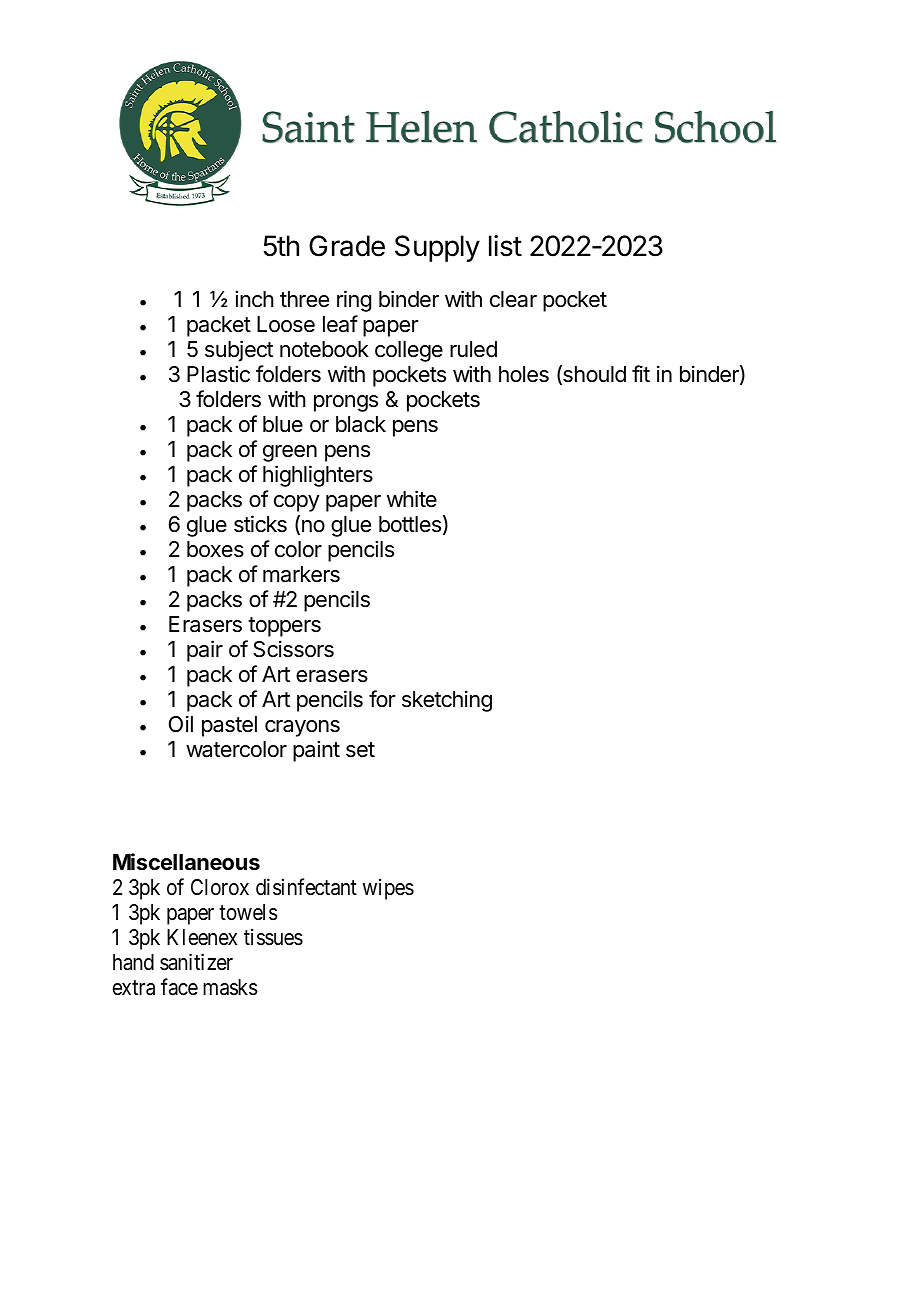 This page has width=924, height=1308. What do you see at coordinates (388, 889) in the page?
I see `wipes` at bounding box center [388, 889].
